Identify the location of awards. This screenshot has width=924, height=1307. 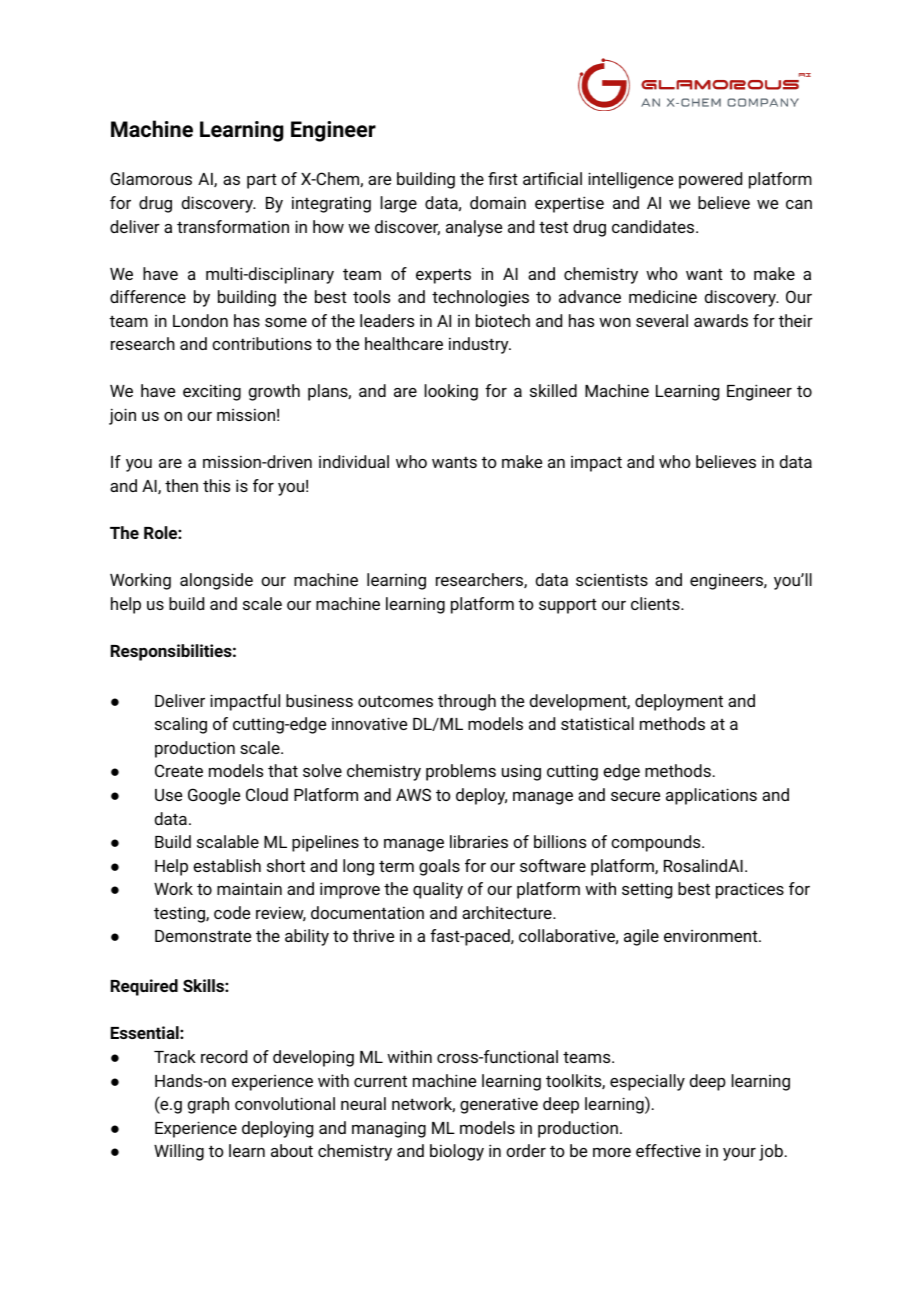
(721, 320).
